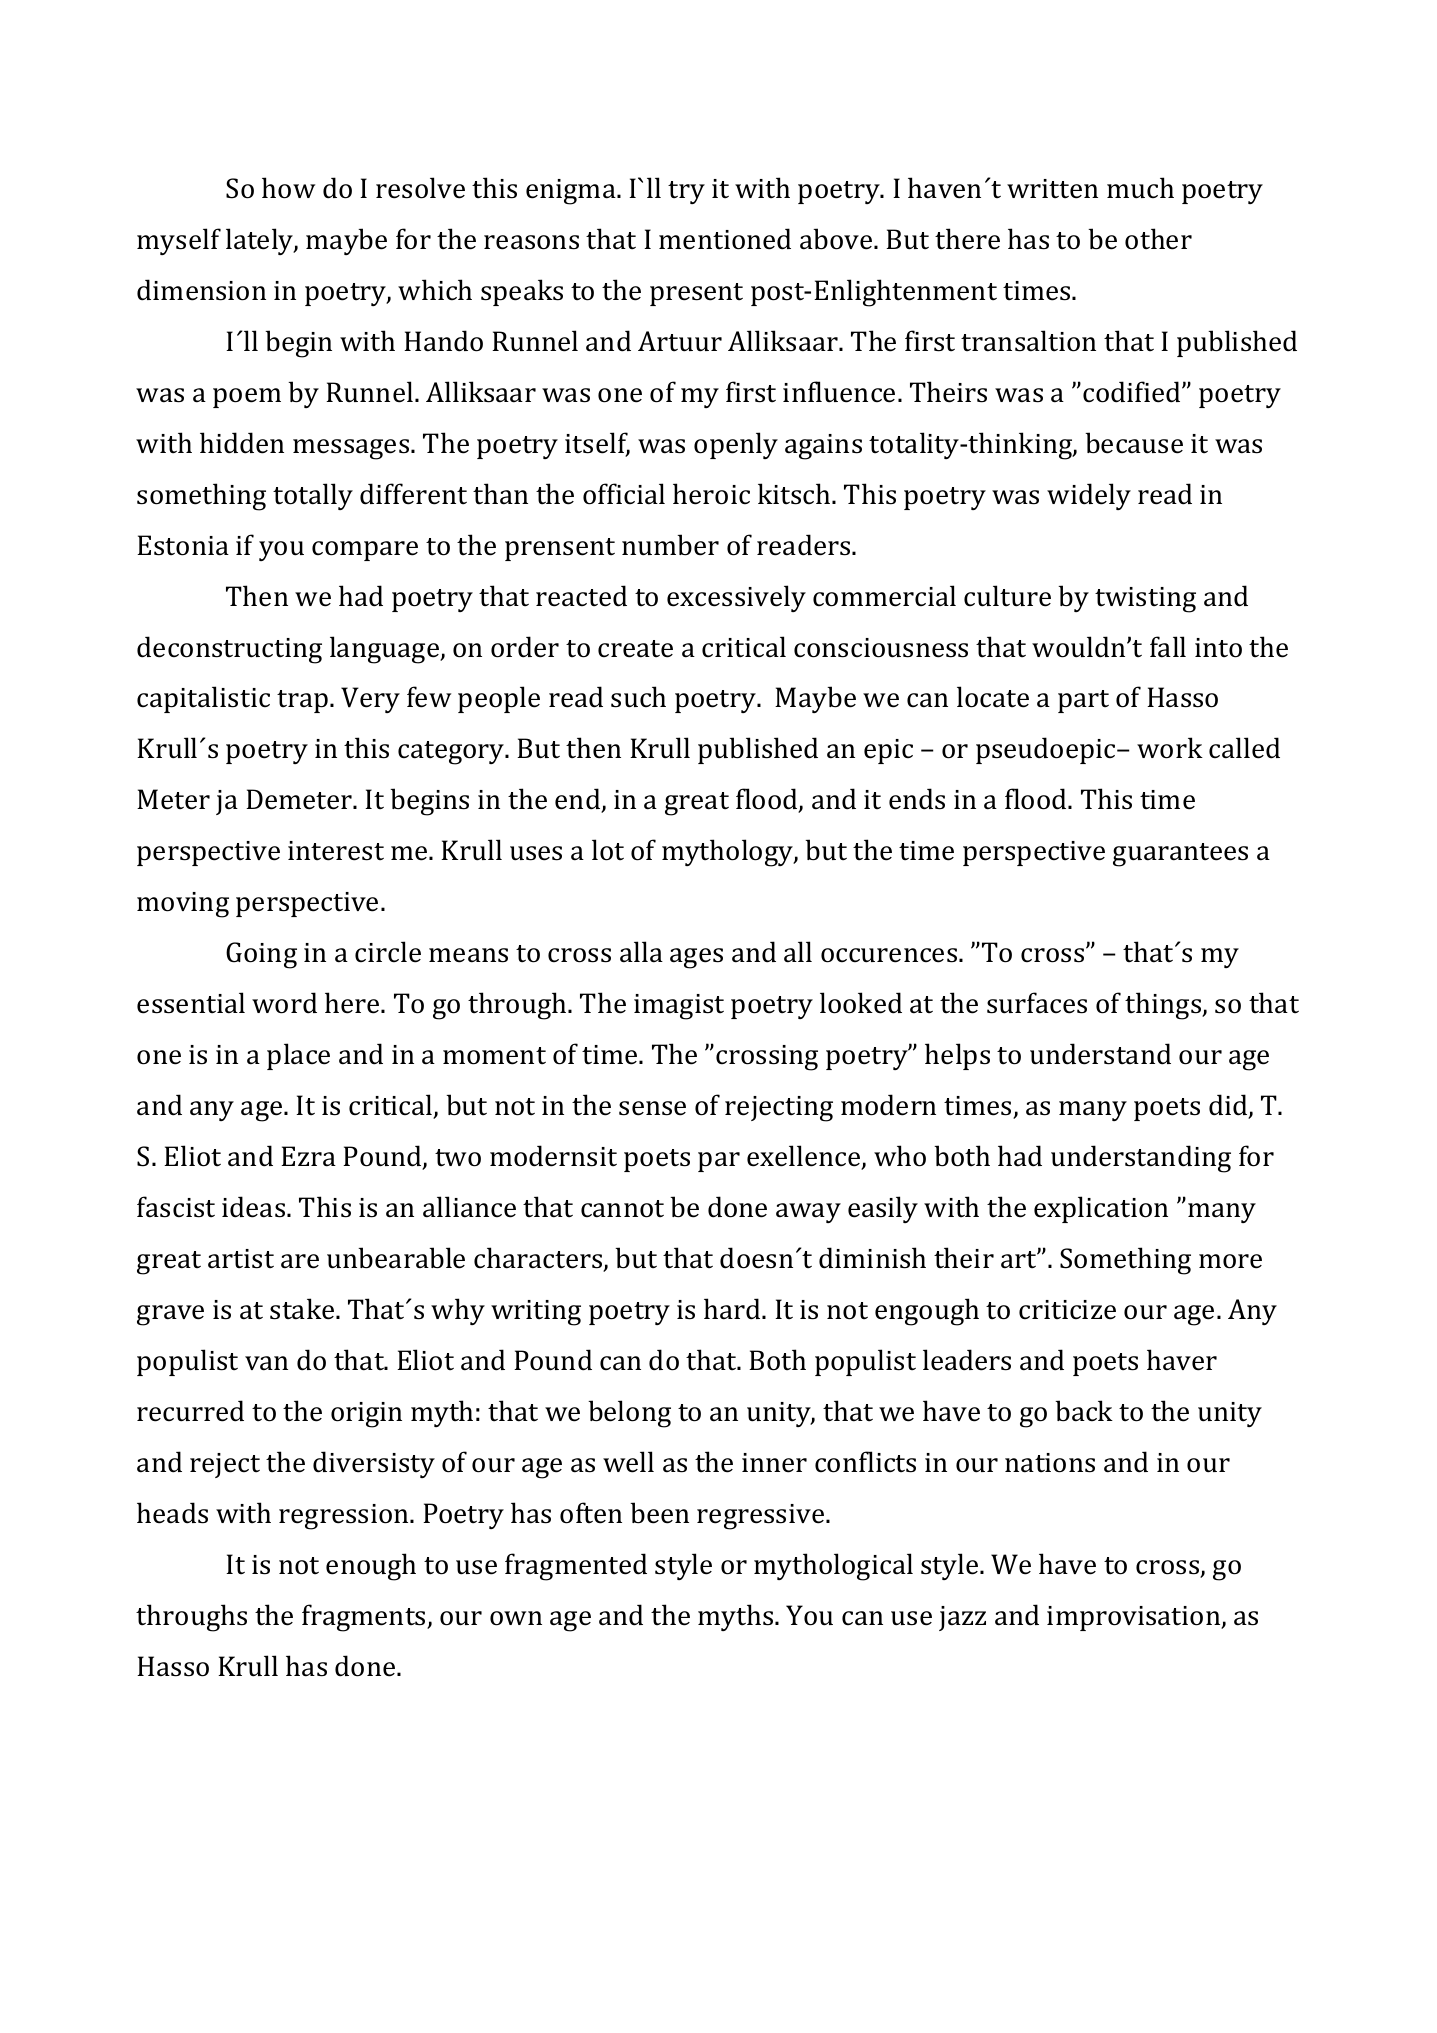  Describe the element at coordinates (725, 239) in the image. I see `mentioned` at that location.
